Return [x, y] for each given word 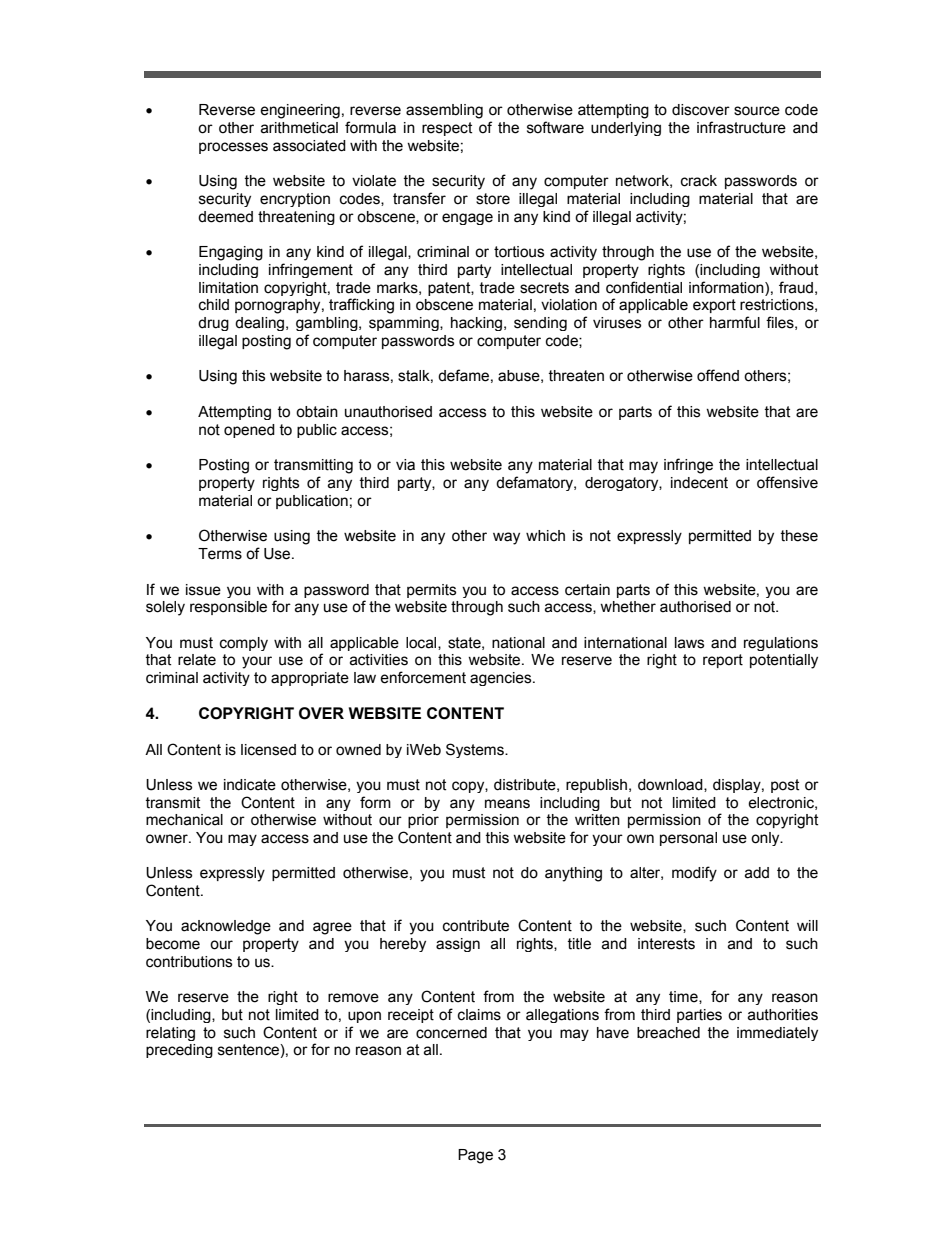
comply [244, 644]
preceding [179, 1051]
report [723, 661]
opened [249, 431]
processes [233, 148]
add [757, 873]
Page [475, 1156]
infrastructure [741, 127]
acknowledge [226, 927]
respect [447, 129]
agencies [502, 679]
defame [463, 375]
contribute [476, 926]
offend [718, 375]
